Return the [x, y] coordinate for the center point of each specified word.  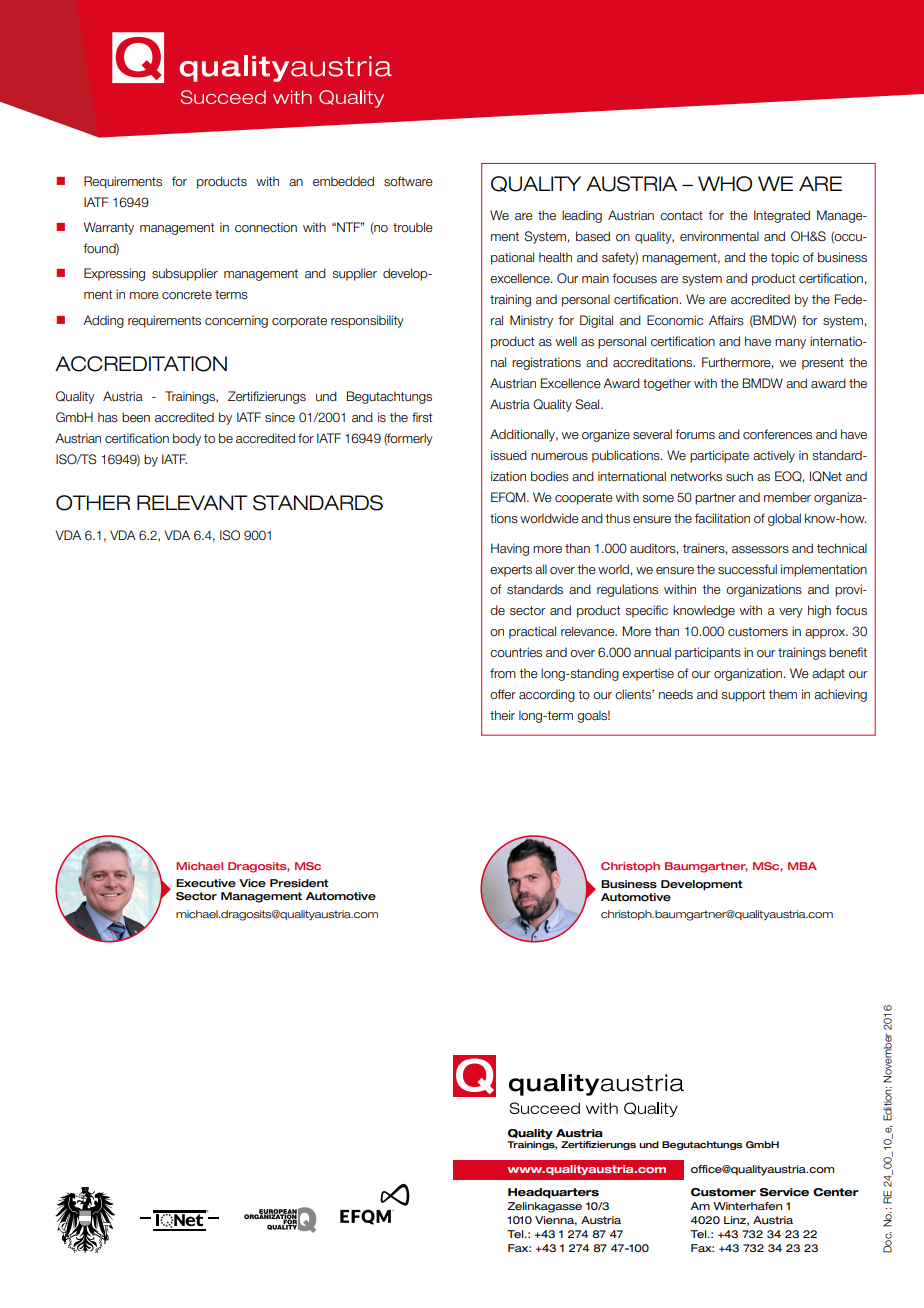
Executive [206, 883]
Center [836, 1192]
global [784, 519]
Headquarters [553, 1193]
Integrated [782, 216]
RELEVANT [192, 502]
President [299, 883]
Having [510, 549]
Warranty [108, 228]
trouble [413, 227]
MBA [802, 866]
